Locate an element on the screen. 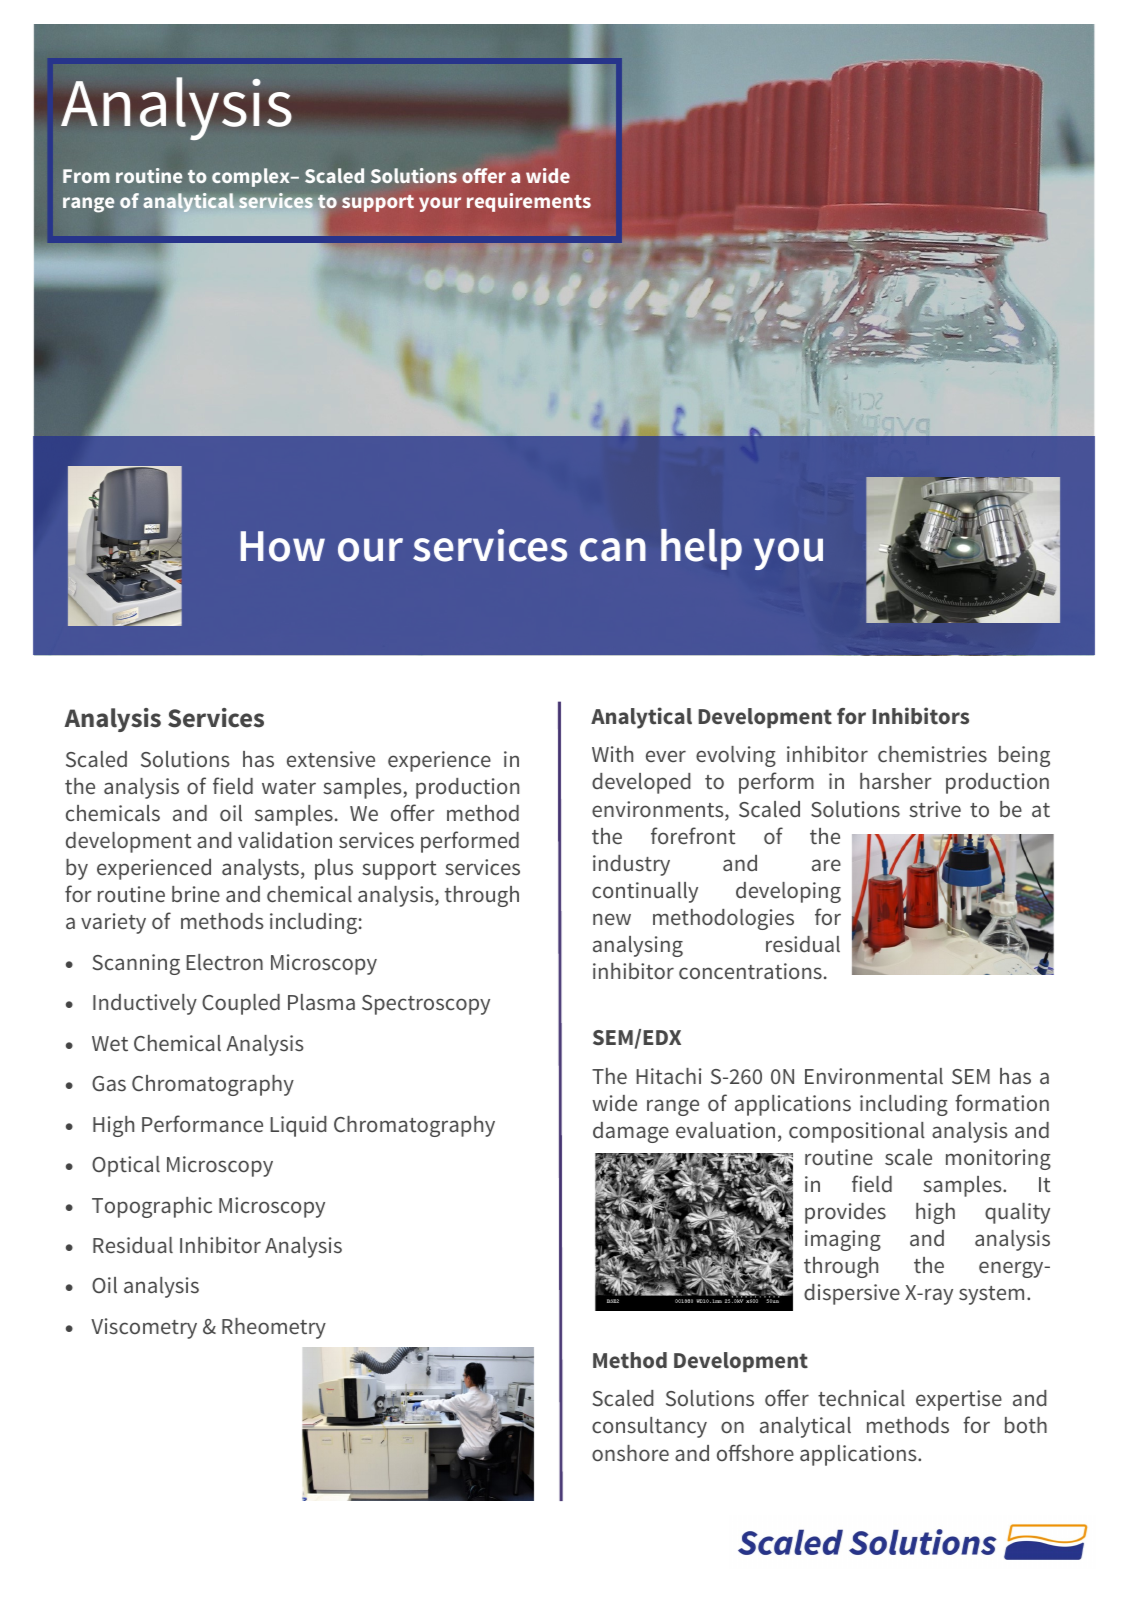 The image size is (1129, 1597). complex is located at coordinates (252, 177).
